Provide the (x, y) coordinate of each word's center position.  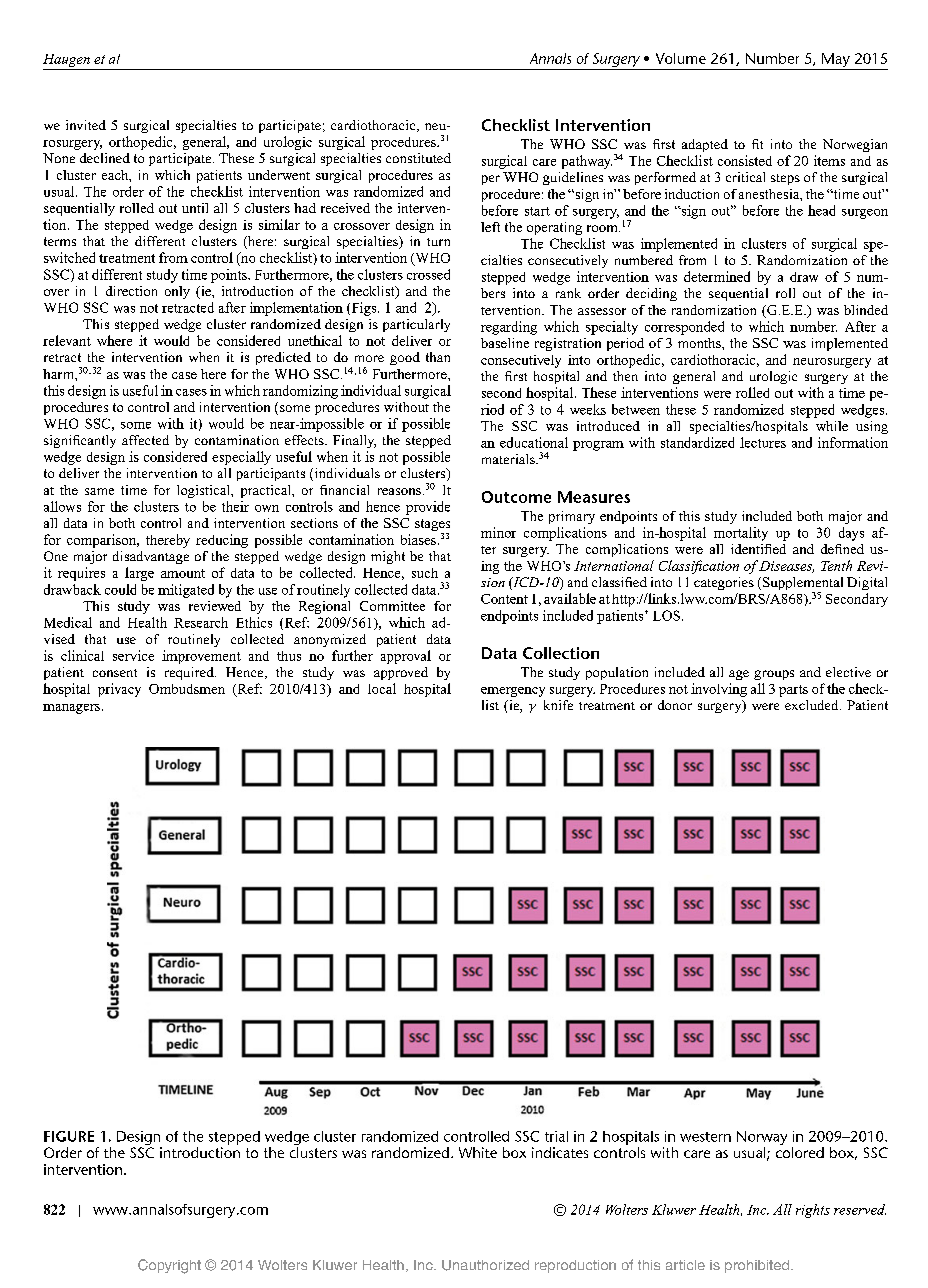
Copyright (169, 1266)
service (133, 655)
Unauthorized (485, 1265)
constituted (418, 158)
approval (406, 657)
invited (86, 125)
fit (757, 144)
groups (774, 675)
